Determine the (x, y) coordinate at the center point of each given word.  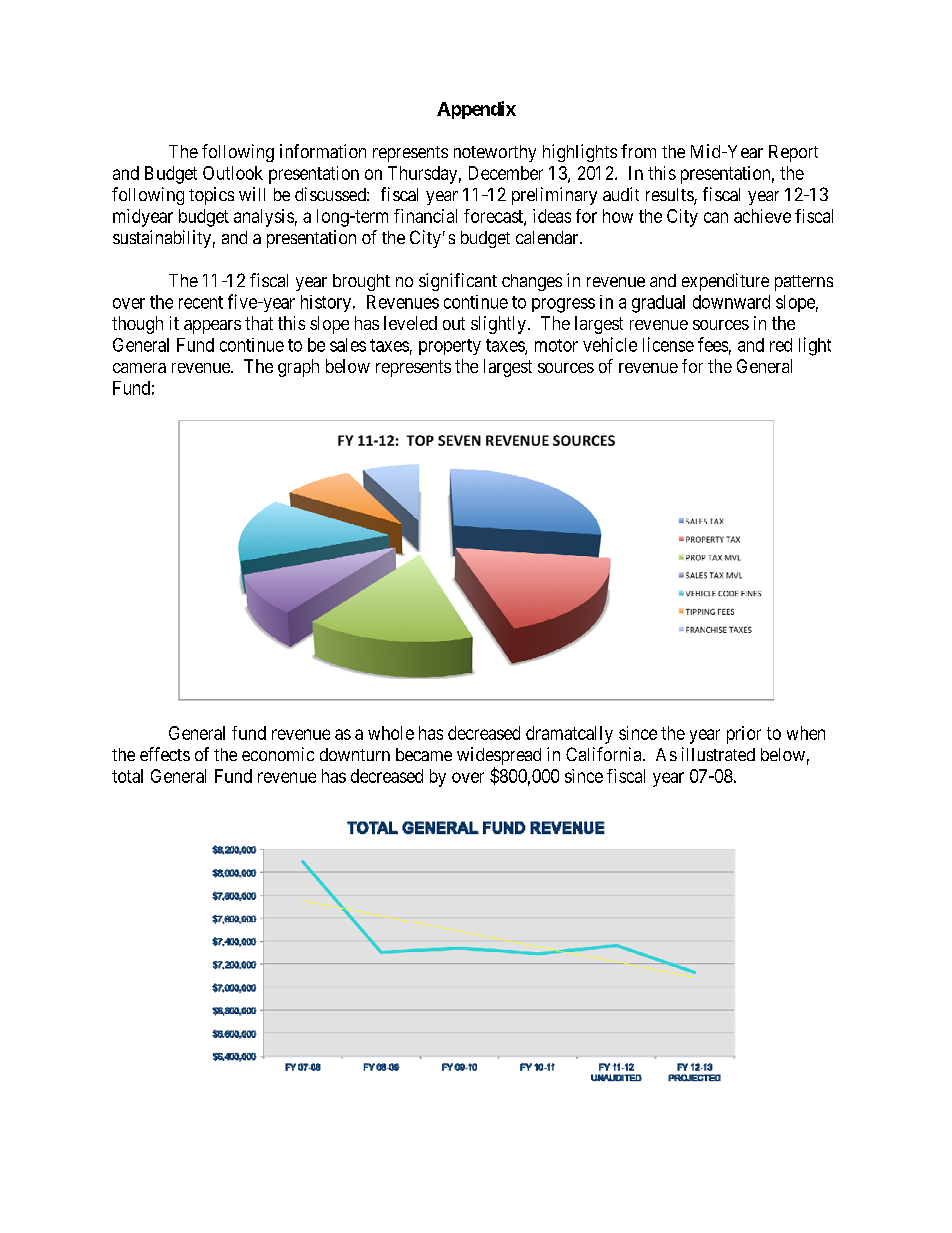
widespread (499, 757)
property (450, 347)
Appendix (476, 110)
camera (139, 368)
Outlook (233, 173)
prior (744, 735)
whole (391, 733)
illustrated (718, 754)
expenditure (725, 282)
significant (458, 282)
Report (793, 153)
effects (165, 754)
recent (201, 302)
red (781, 345)
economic (278, 754)
